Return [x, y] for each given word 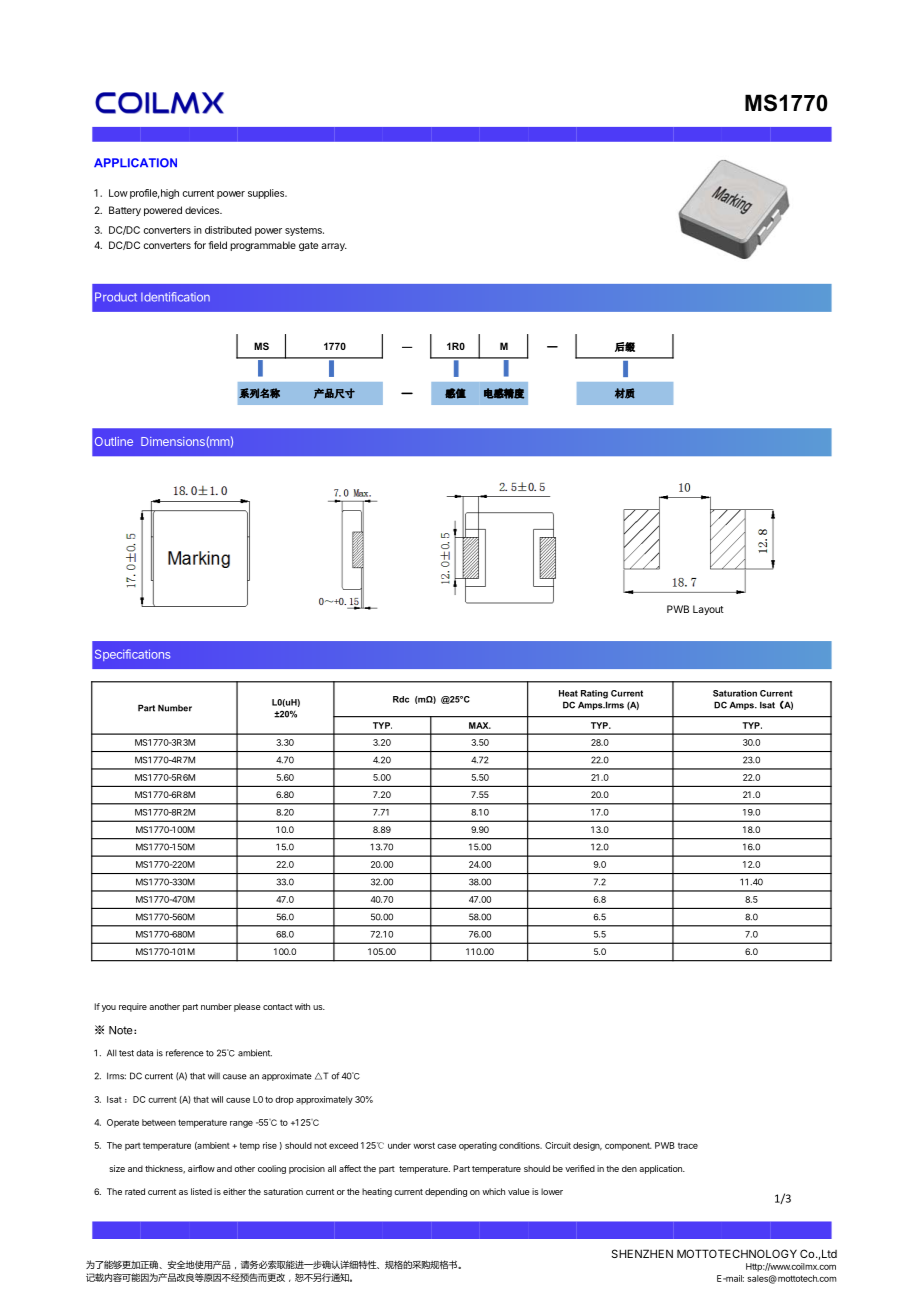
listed [201, 1191]
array [334, 247]
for [200, 245]
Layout [708, 610]
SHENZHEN [642, 1253]
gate [308, 246]
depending [446, 1192]
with [302, 1006]
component [628, 1146]
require [133, 1007]
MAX [480, 725]
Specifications [132, 655]
